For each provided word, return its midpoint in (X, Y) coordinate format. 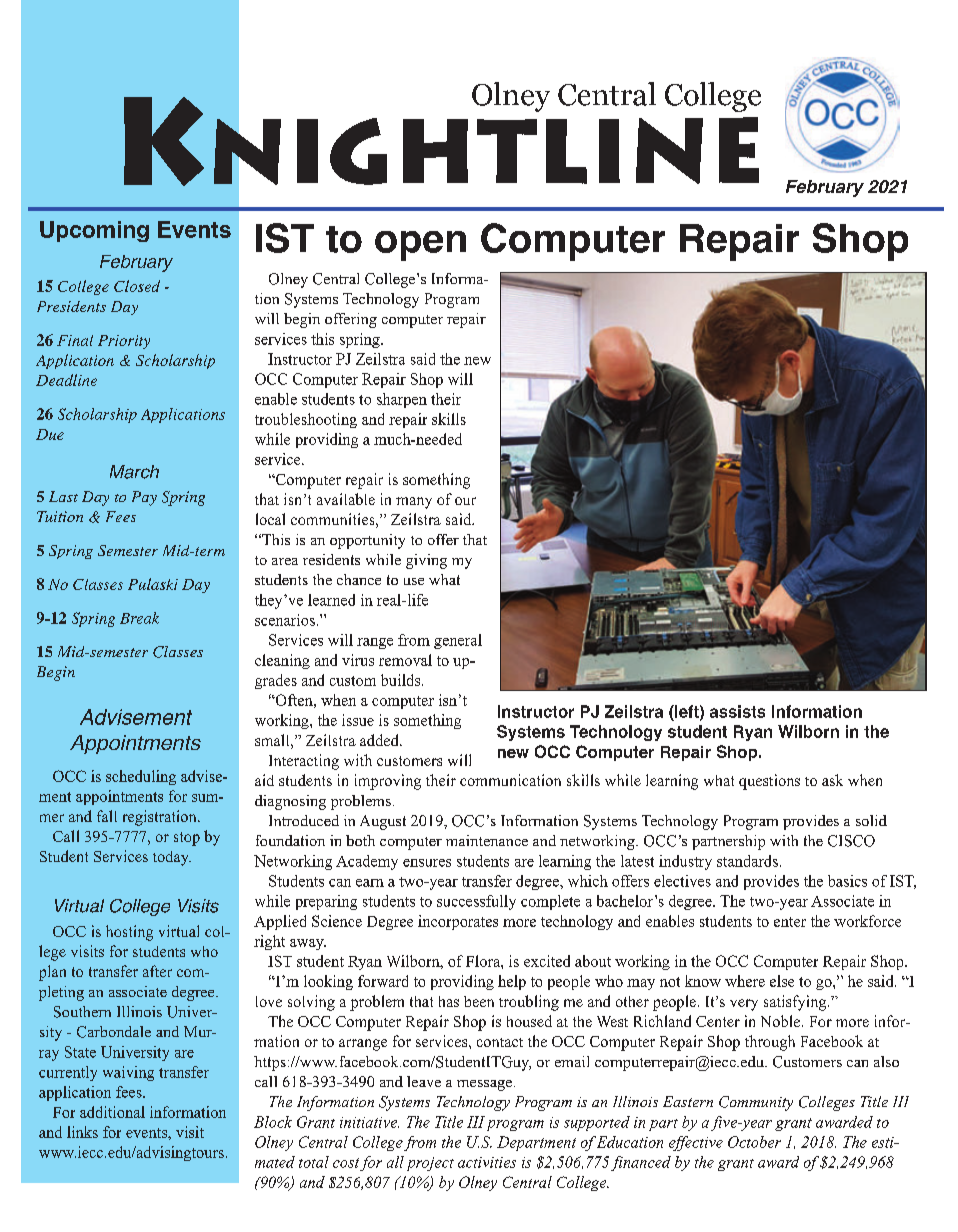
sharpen (402, 400)
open (420, 246)
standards (747, 861)
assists (737, 711)
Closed (137, 286)
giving (426, 561)
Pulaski (153, 584)
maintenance (487, 840)
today (172, 858)
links (82, 1132)
